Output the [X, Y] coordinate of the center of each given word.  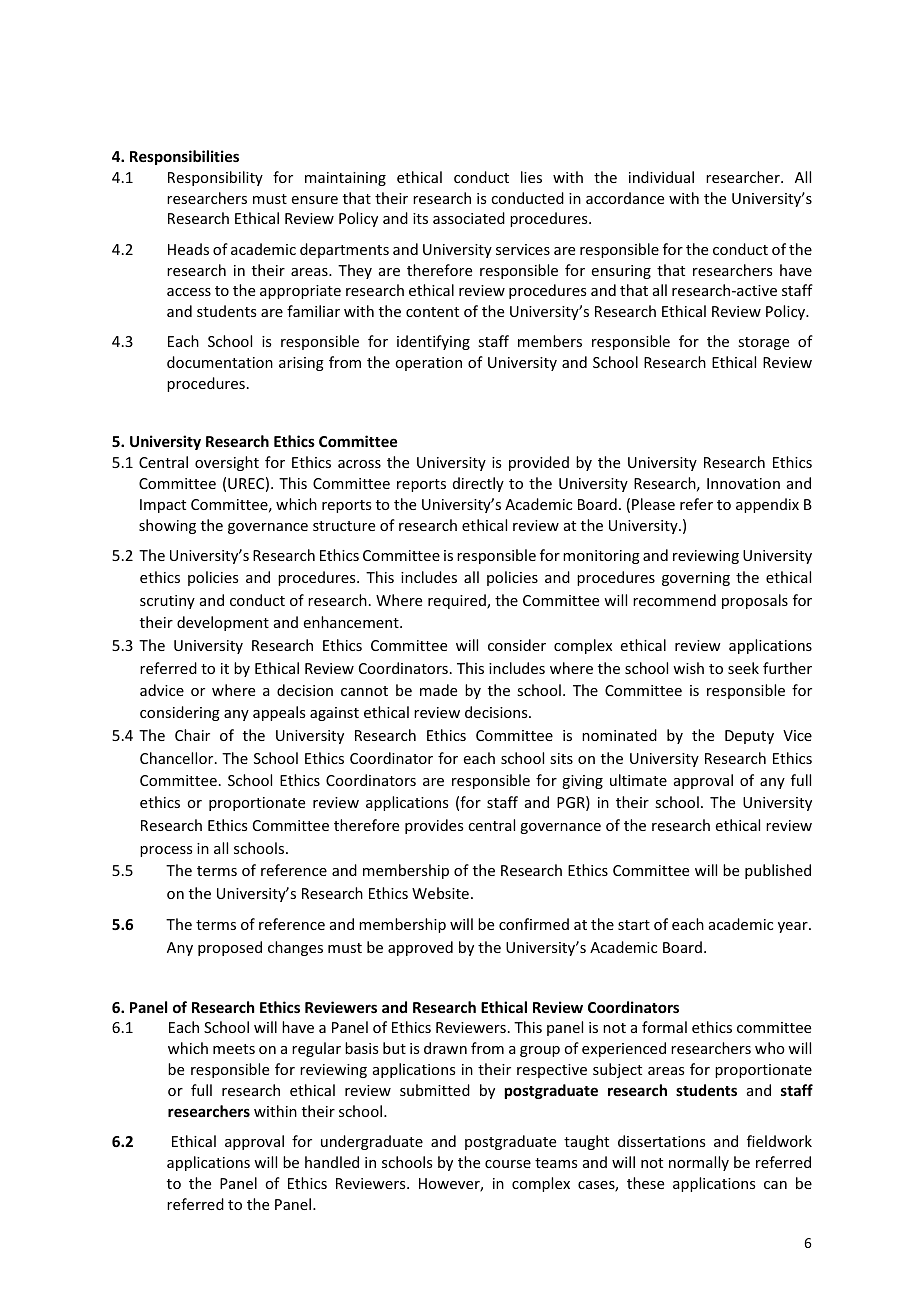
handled [332, 1162]
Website [440, 893]
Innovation [743, 483]
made [438, 690]
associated [469, 218]
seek [743, 668]
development [223, 623]
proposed [230, 948]
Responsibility [215, 178]
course [508, 1164]
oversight [227, 463]
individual [661, 177]
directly [478, 484]
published [778, 871]
